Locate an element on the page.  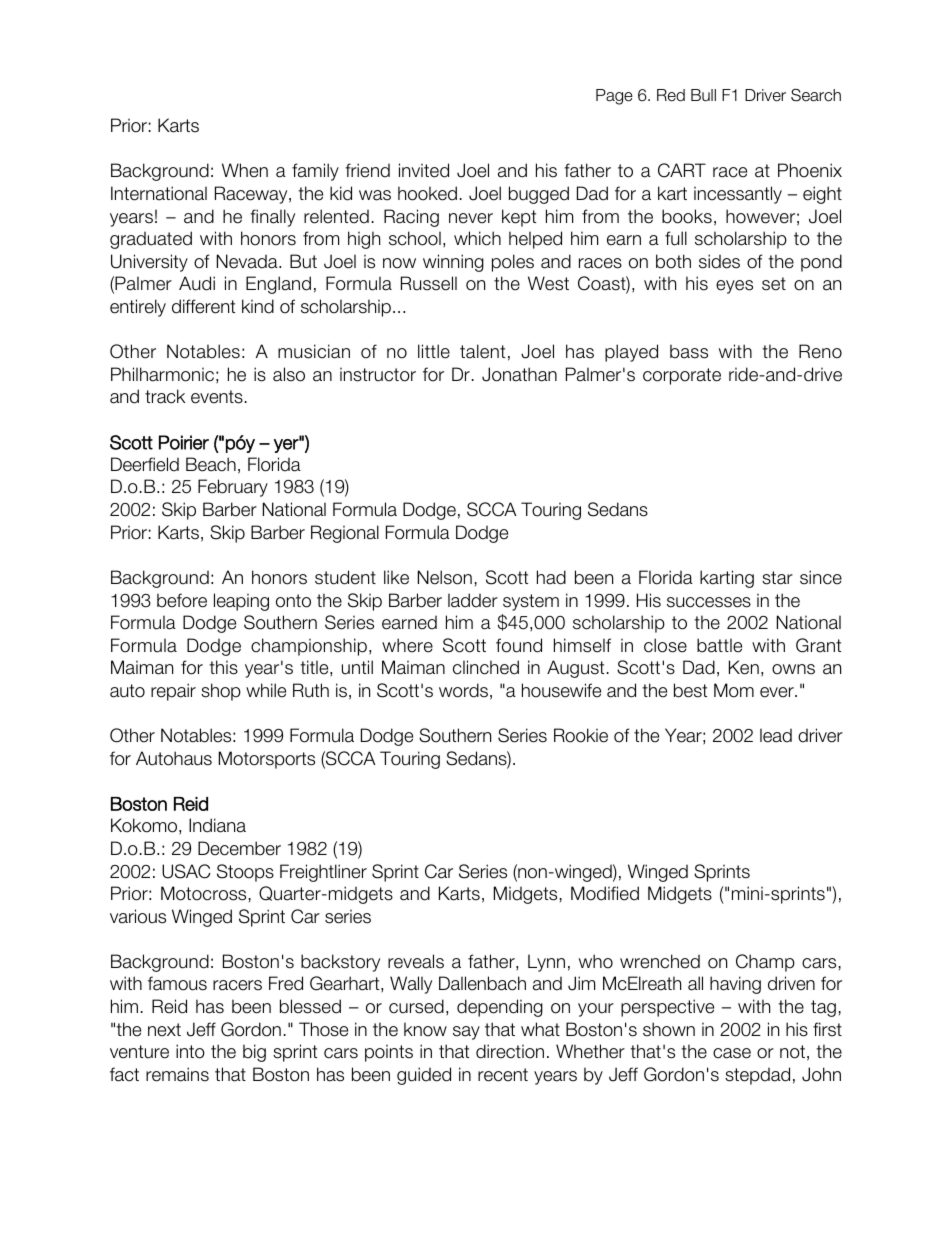
Bull is located at coordinates (703, 95).
